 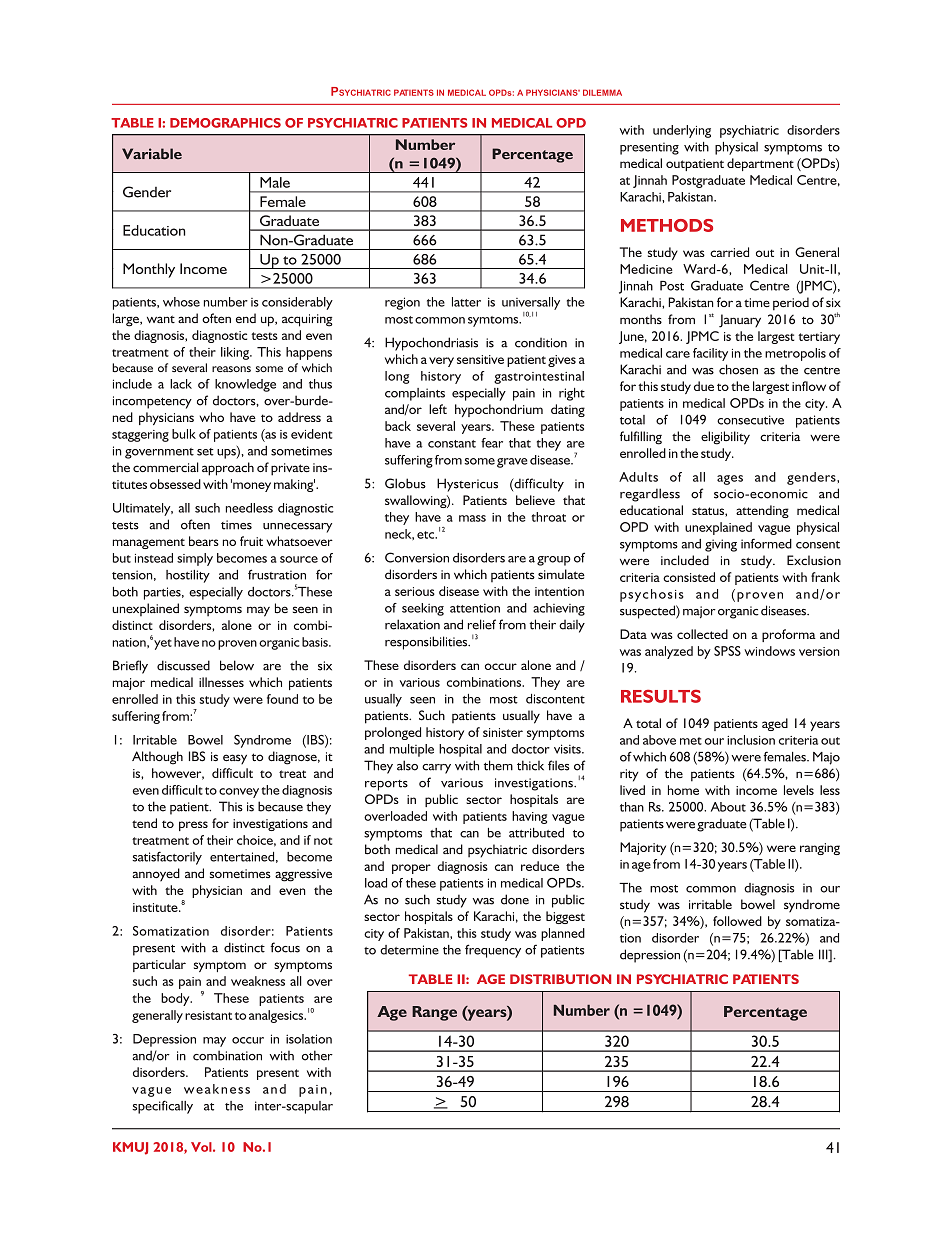 What do you see at coordinates (482, 624) in the screenshot?
I see `relief` at bounding box center [482, 624].
